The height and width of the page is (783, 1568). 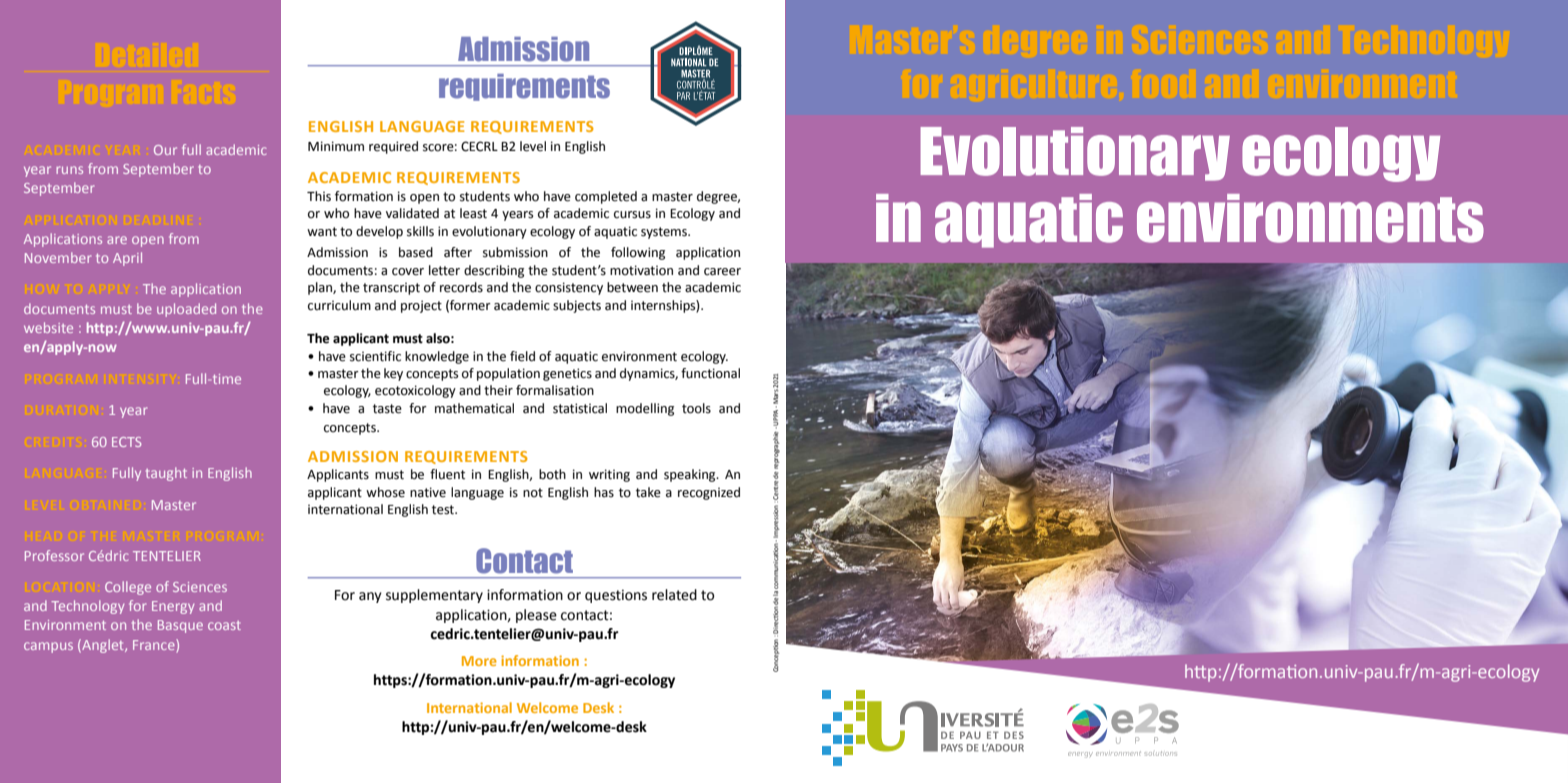 What do you see at coordinates (609, 475) in the page?
I see `writing` at bounding box center [609, 475].
